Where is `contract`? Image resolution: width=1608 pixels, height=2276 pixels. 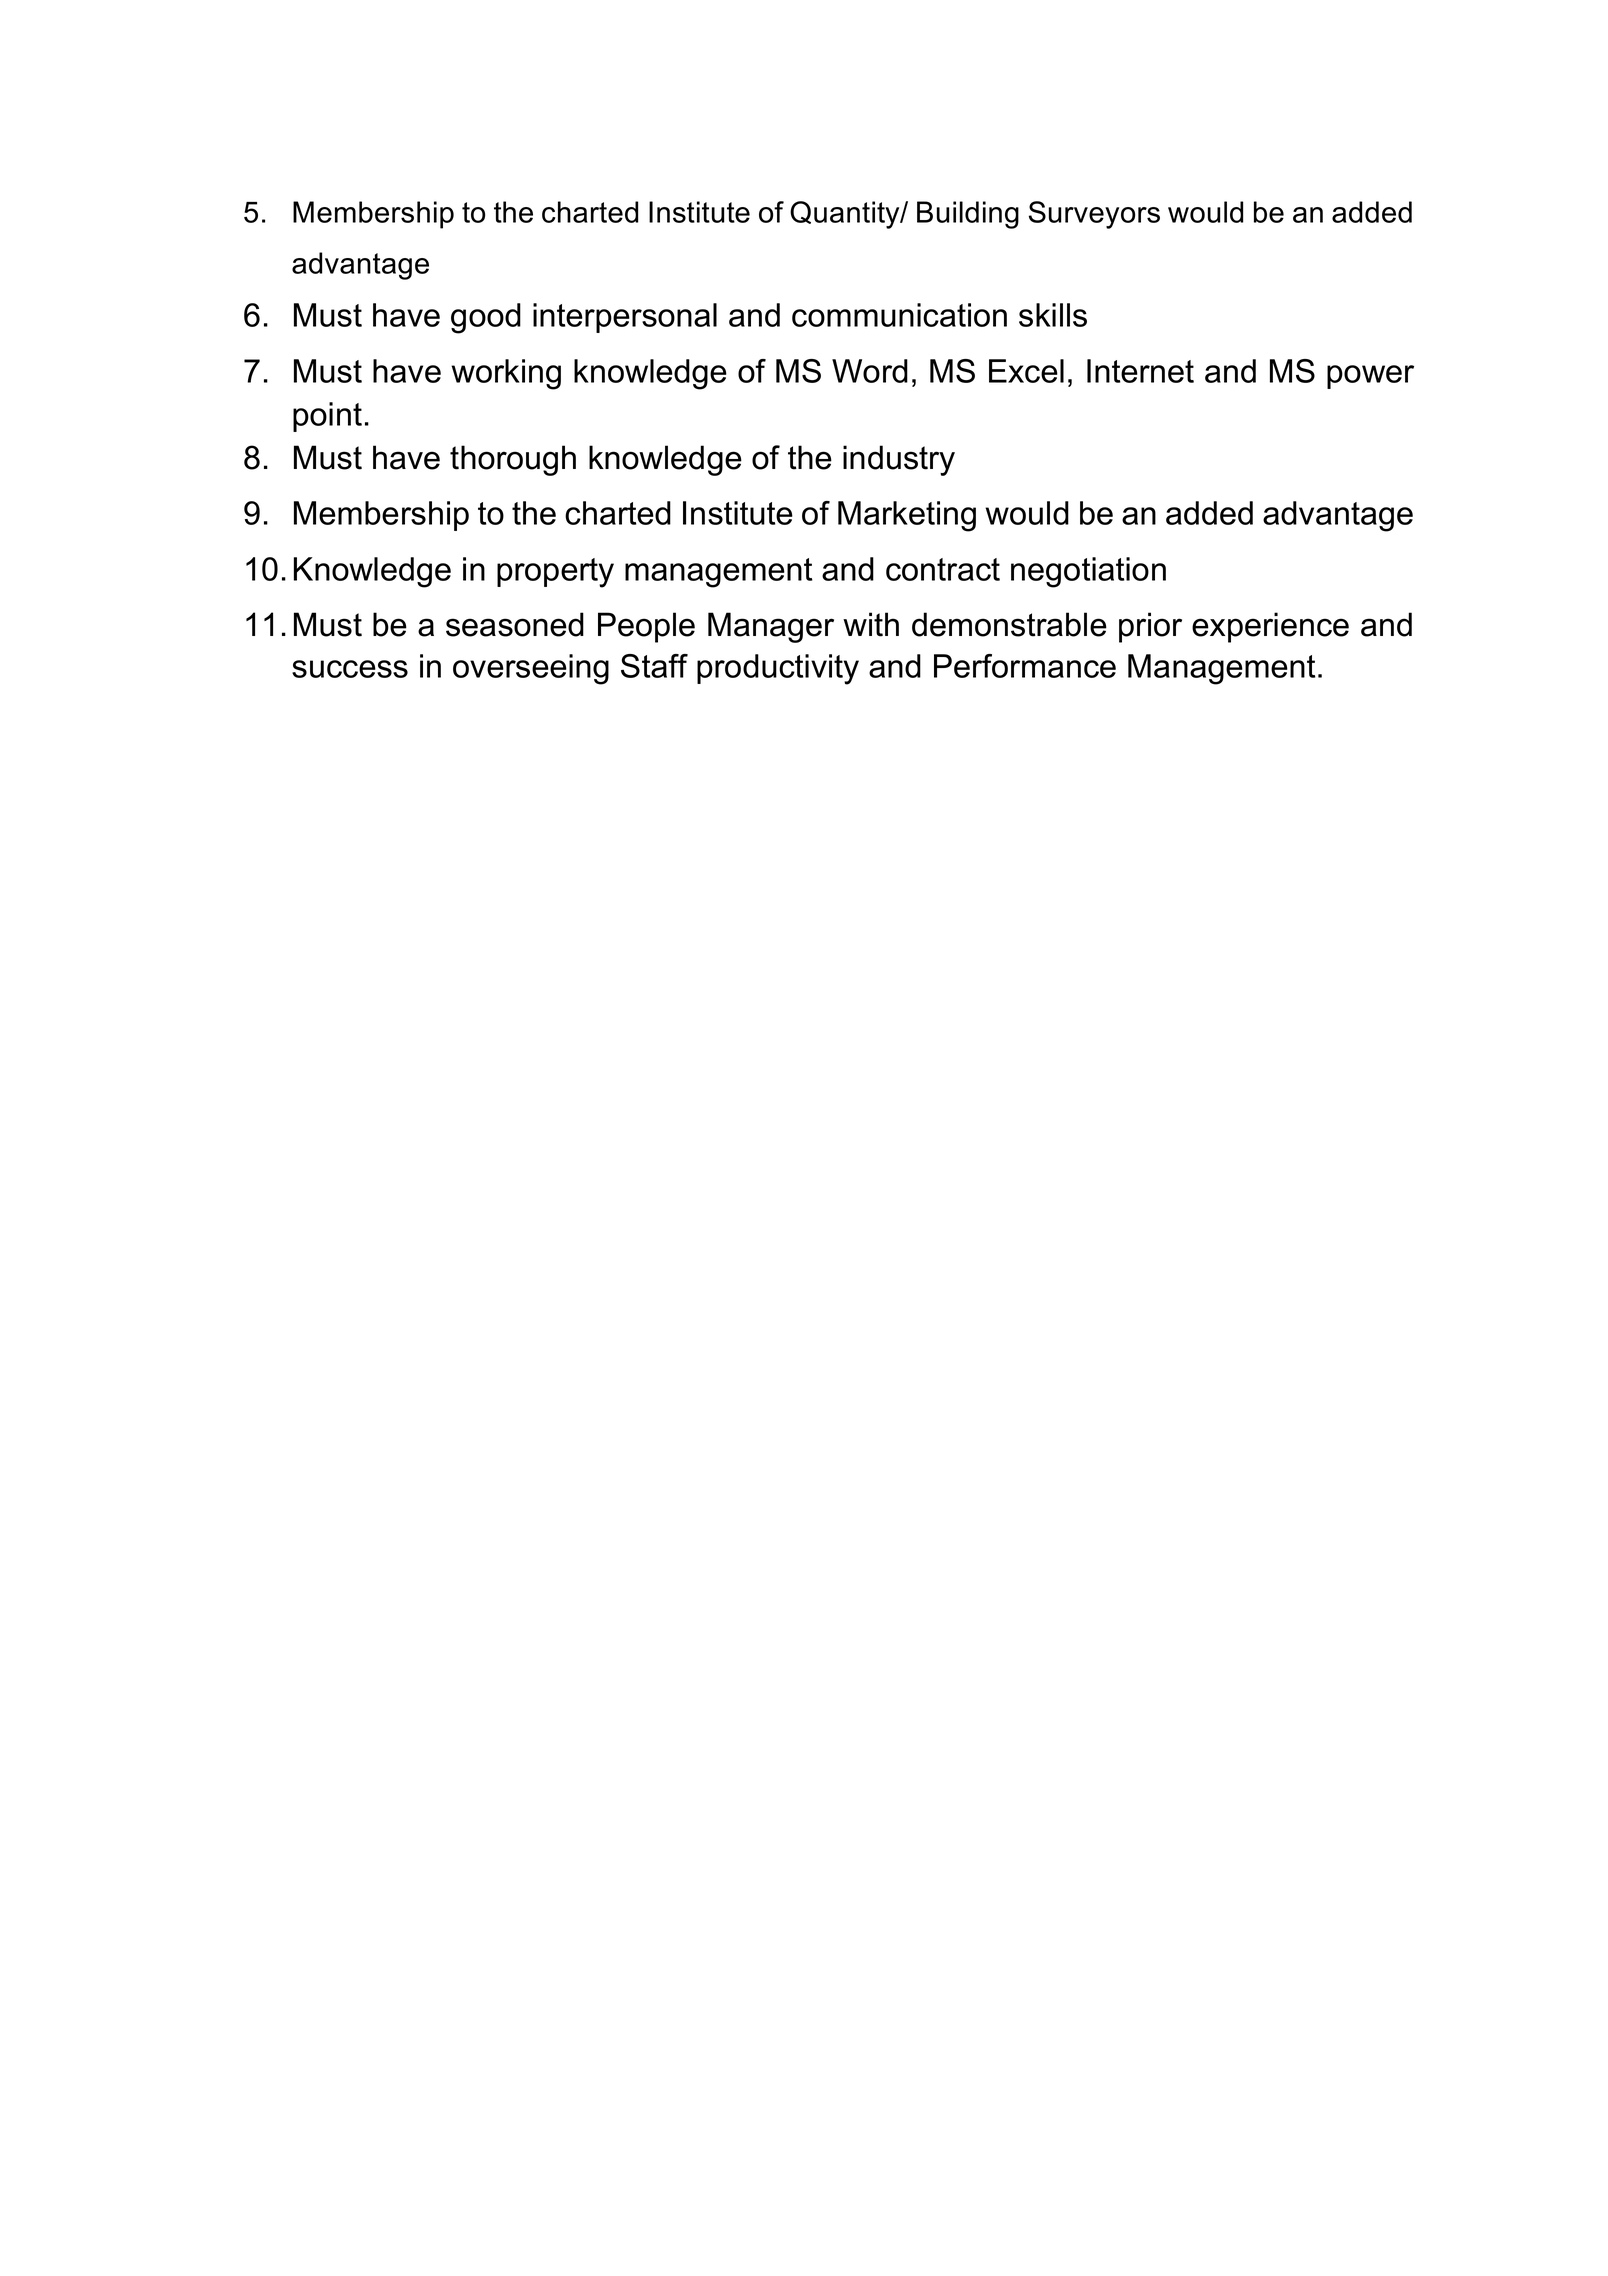
contract is located at coordinates (943, 569).
